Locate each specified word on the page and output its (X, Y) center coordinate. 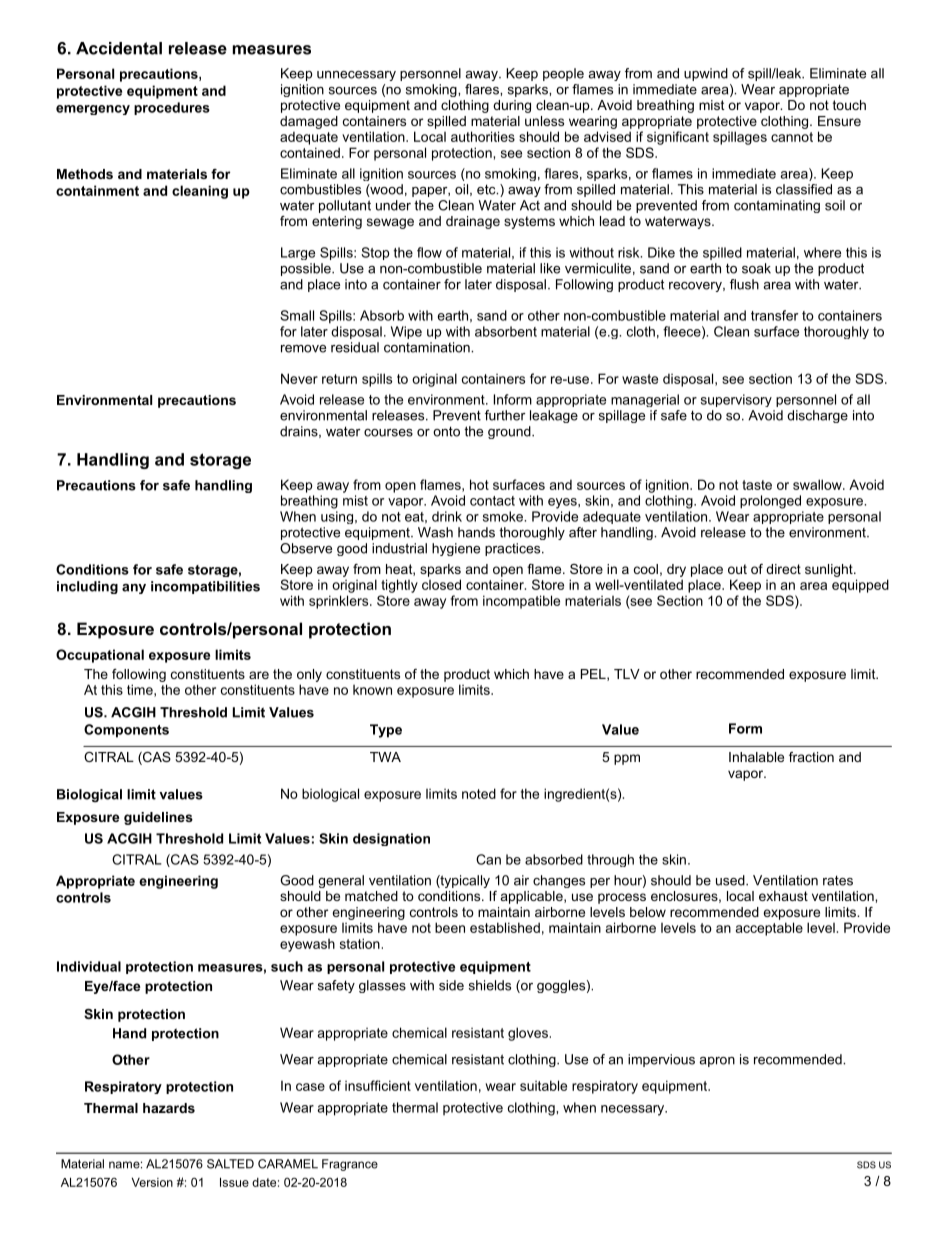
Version (152, 1182)
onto (446, 431)
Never (299, 378)
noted (479, 793)
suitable (543, 1085)
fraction (811, 757)
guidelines (158, 818)
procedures (172, 108)
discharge (817, 416)
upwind (706, 74)
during (512, 106)
